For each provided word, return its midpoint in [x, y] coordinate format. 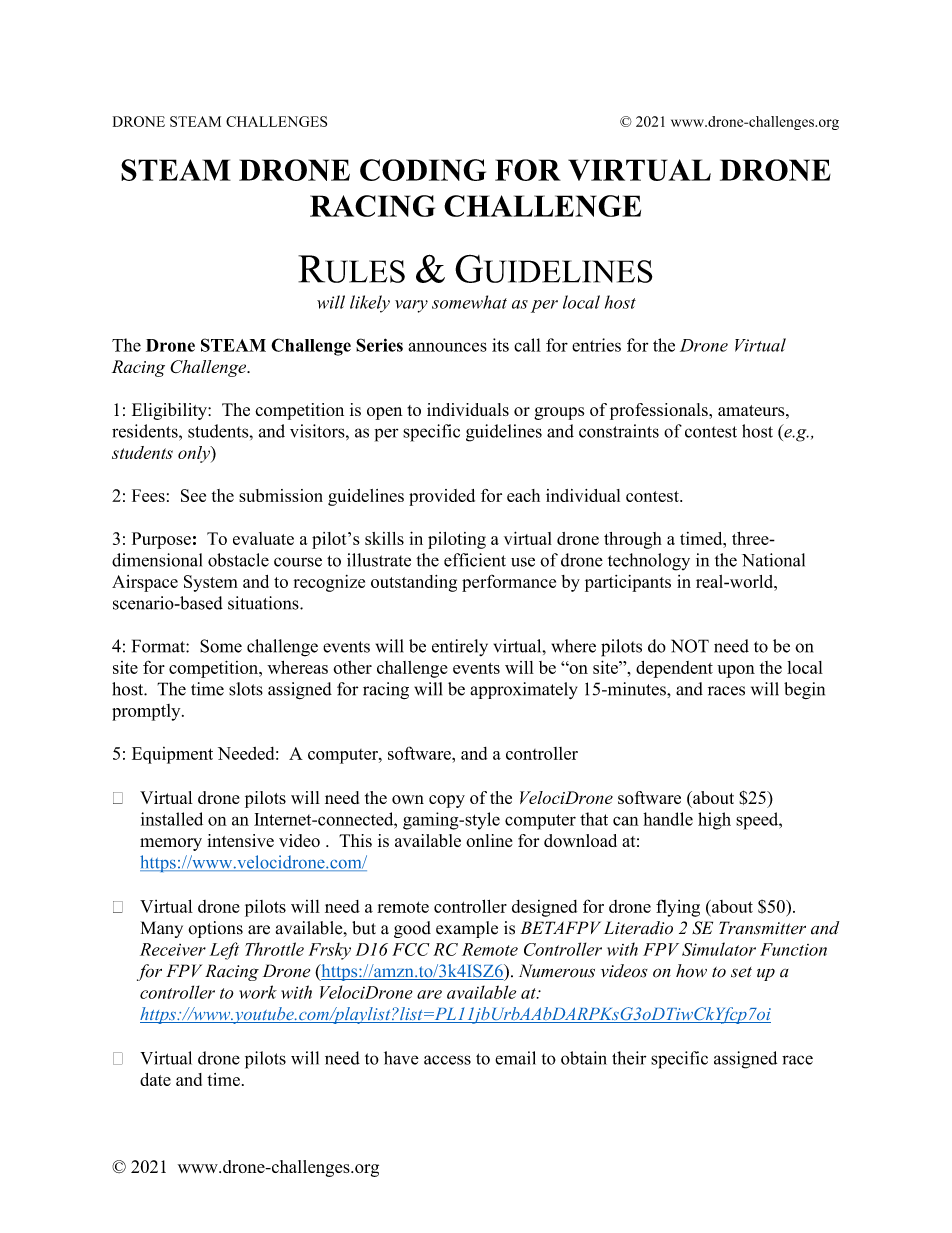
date [155, 1079]
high [714, 821]
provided [442, 497]
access [447, 1060]
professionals [660, 411]
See [193, 495]
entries [596, 345]
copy [447, 801]
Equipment [172, 755]
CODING [423, 170]
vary [411, 306]
